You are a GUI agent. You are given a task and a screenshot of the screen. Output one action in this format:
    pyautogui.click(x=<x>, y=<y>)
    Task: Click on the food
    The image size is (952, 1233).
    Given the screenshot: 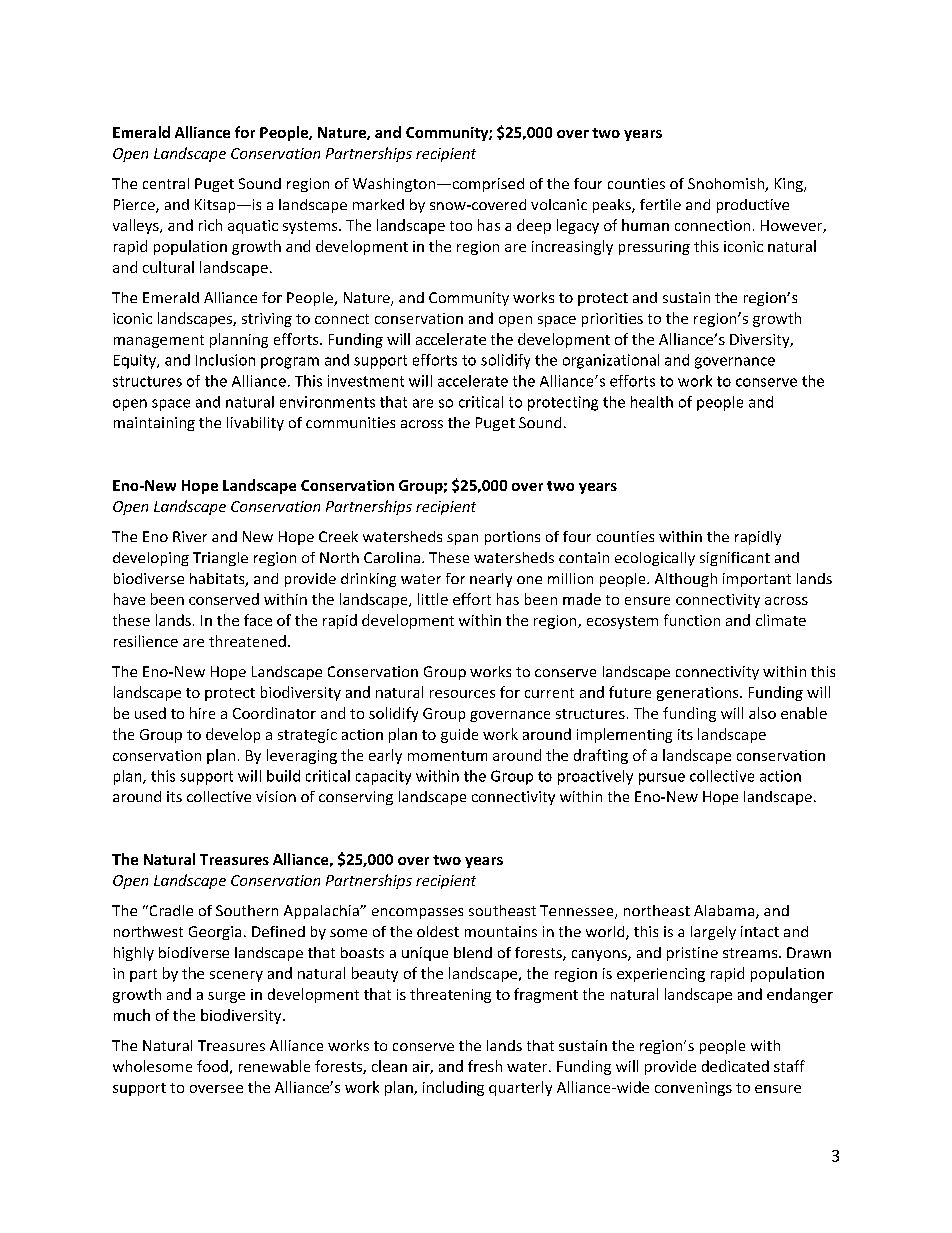 What is the action you would take?
    pyautogui.click(x=212, y=1066)
